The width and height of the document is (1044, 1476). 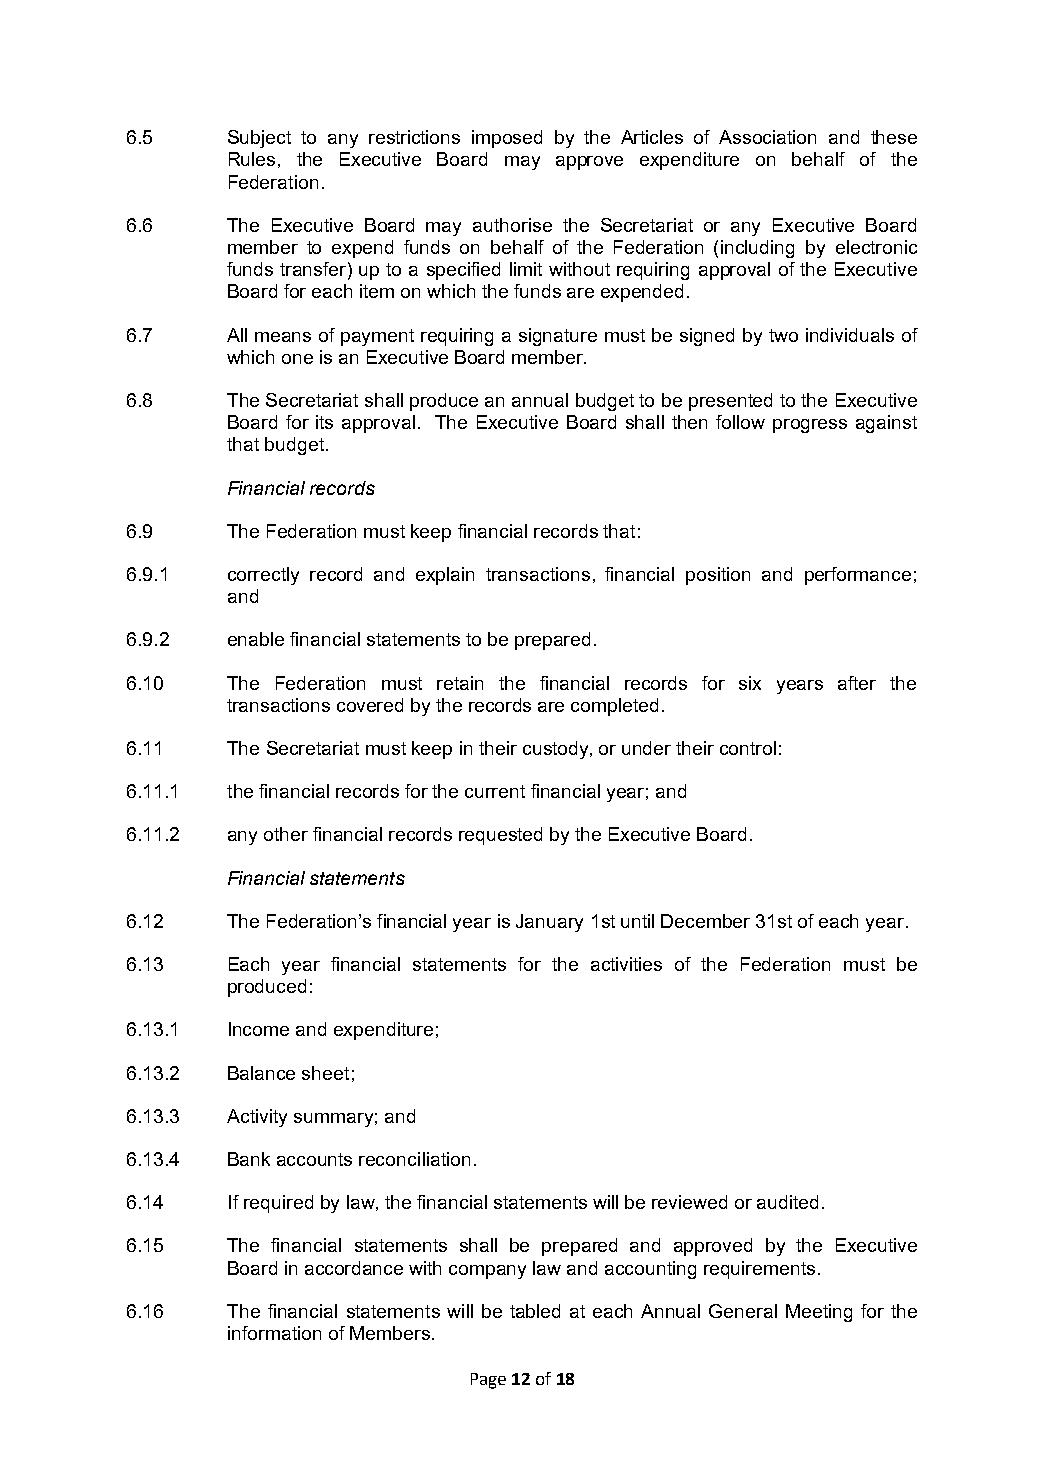 I want to click on its, so click(x=324, y=422).
